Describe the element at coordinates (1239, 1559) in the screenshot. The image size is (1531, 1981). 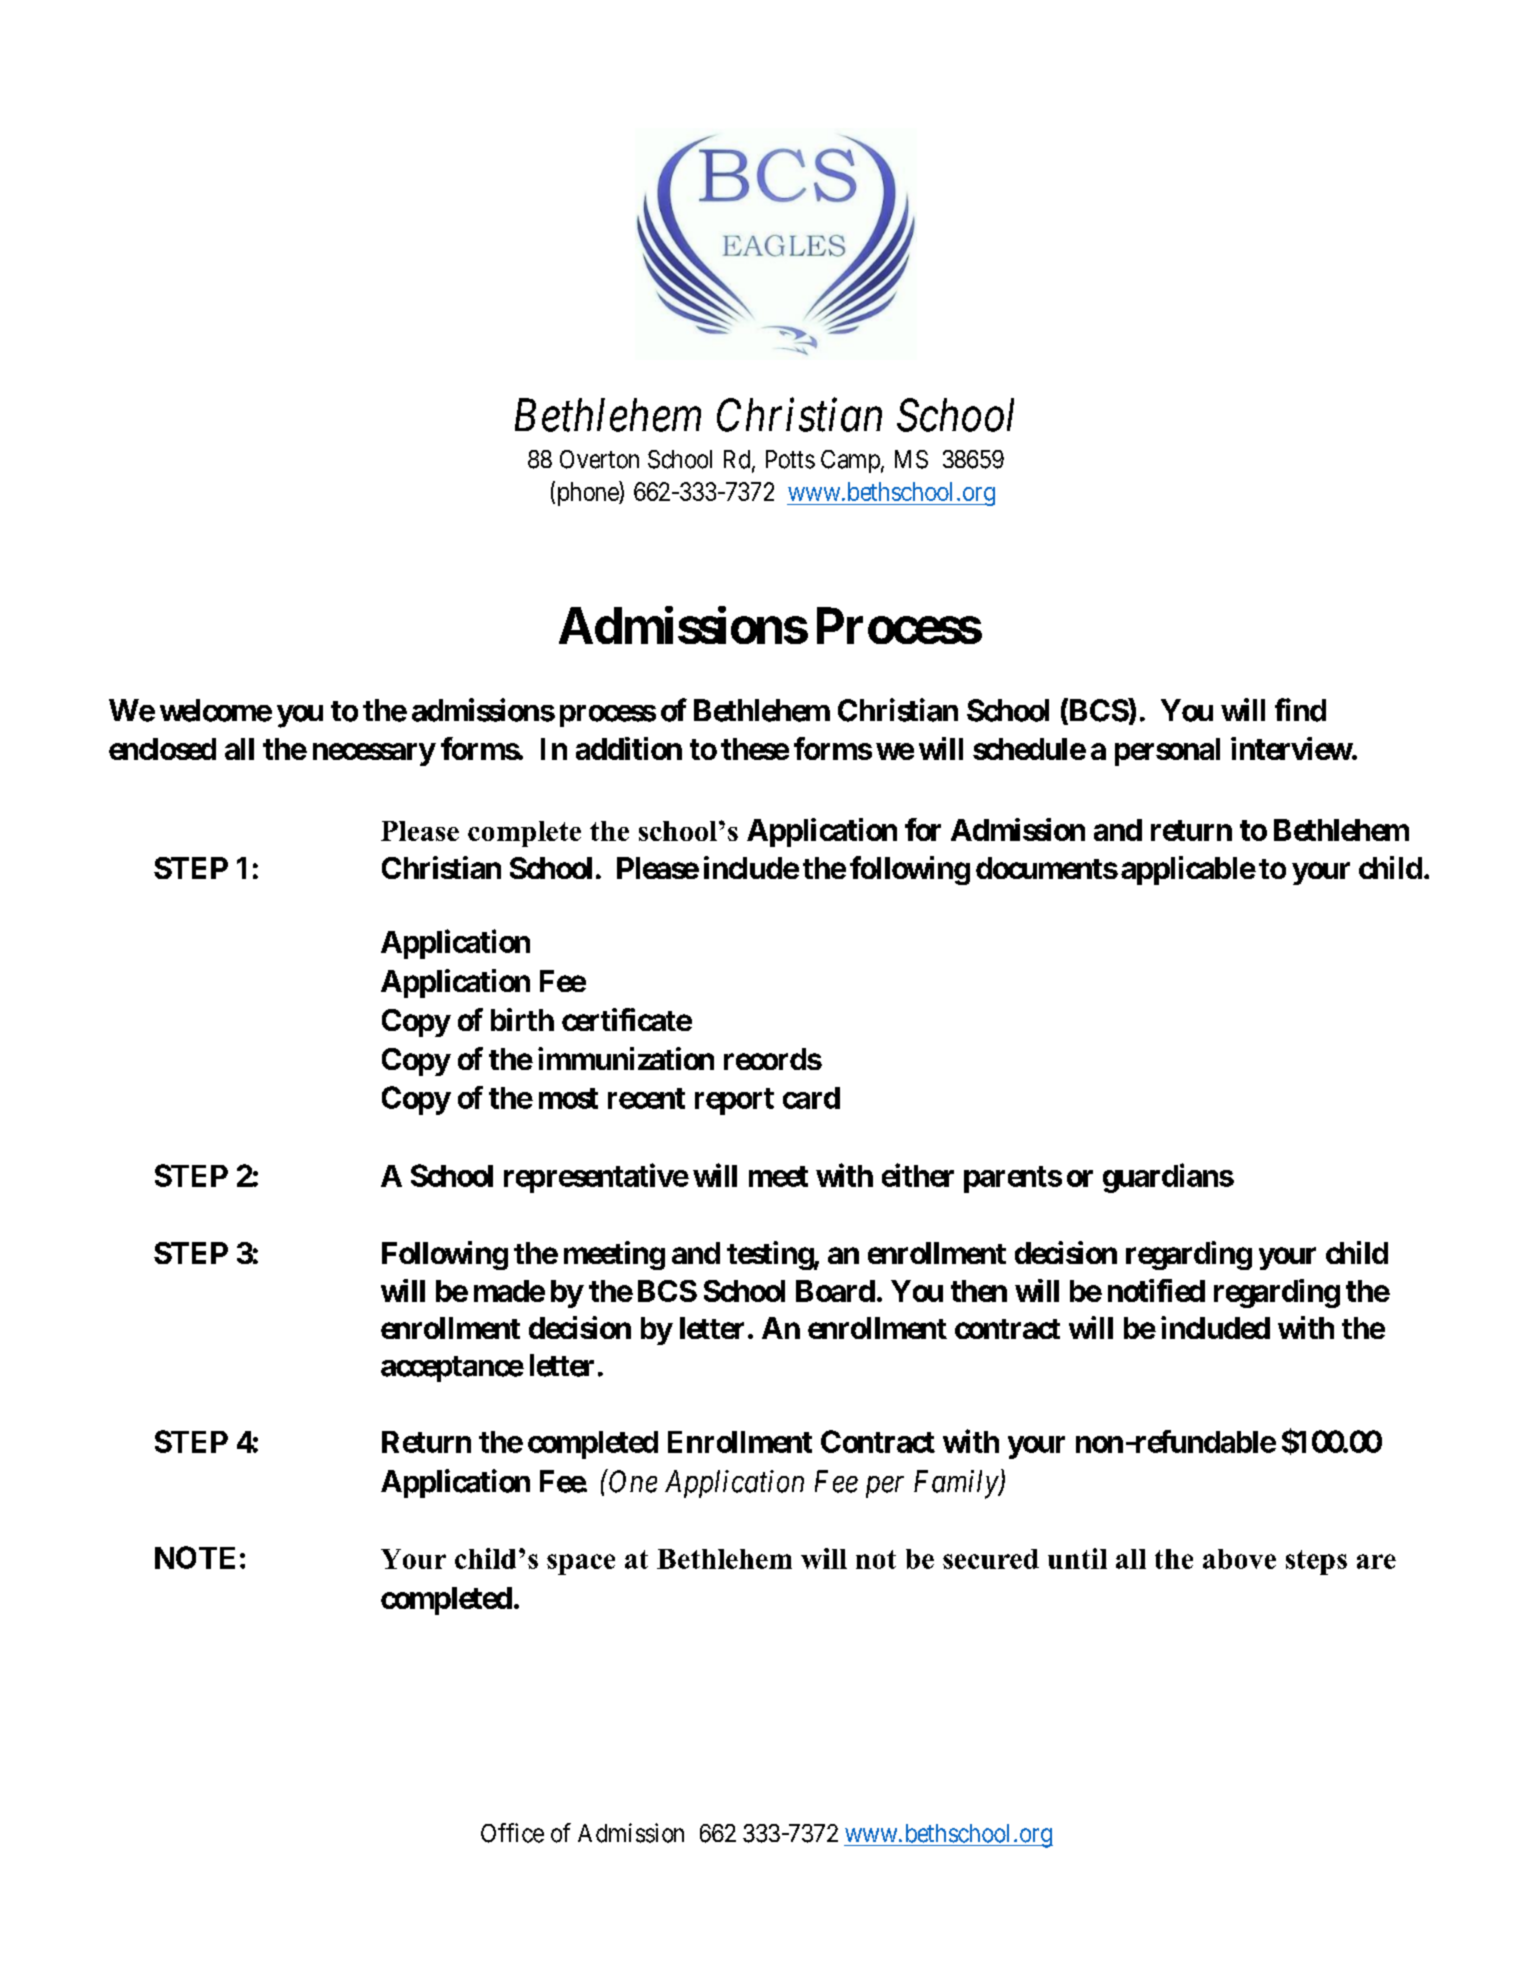
I see `above` at that location.
